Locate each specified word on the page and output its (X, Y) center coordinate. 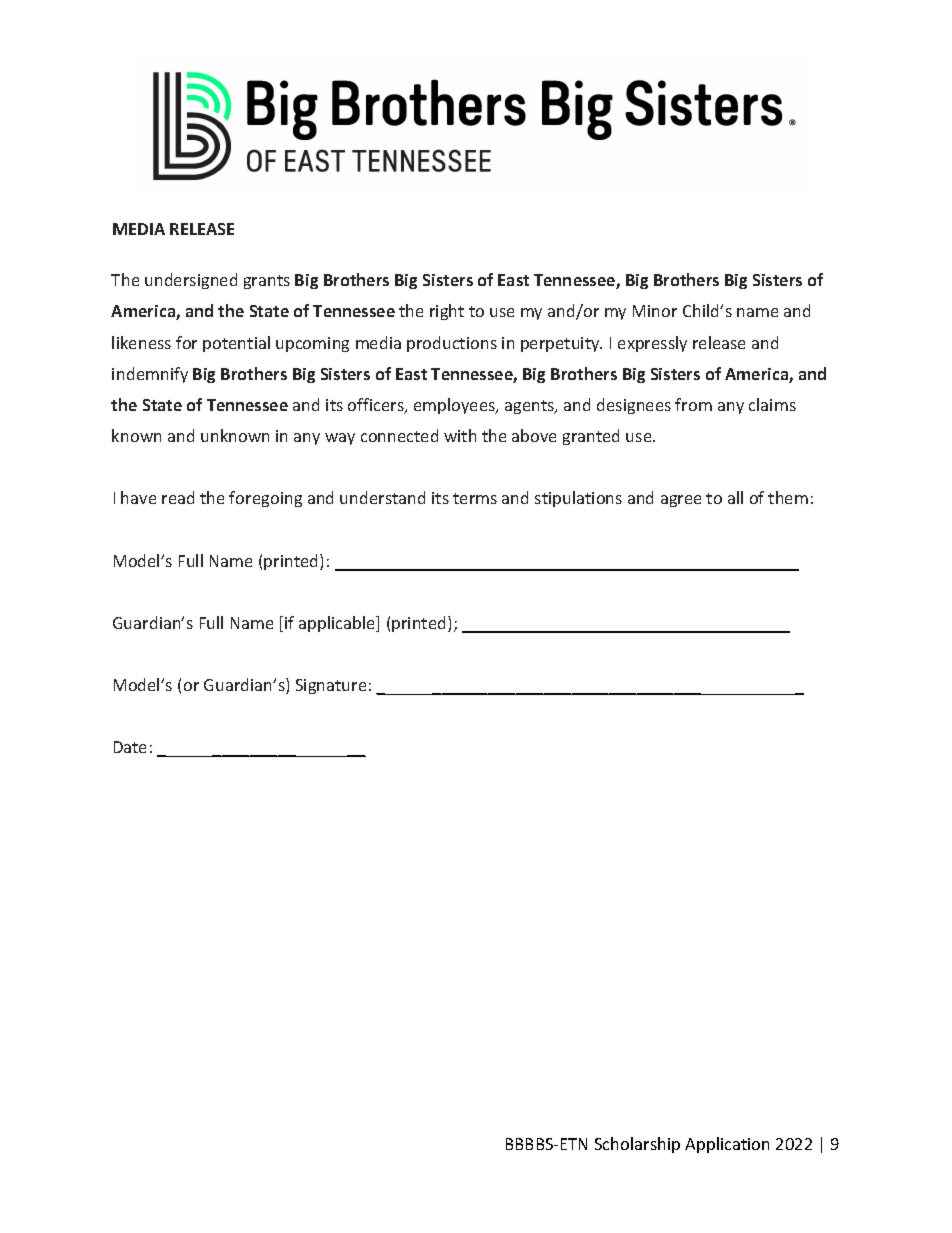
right (447, 312)
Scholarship (637, 1145)
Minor (655, 311)
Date (130, 747)
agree (681, 501)
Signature (331, 686)
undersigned (191, 281)
